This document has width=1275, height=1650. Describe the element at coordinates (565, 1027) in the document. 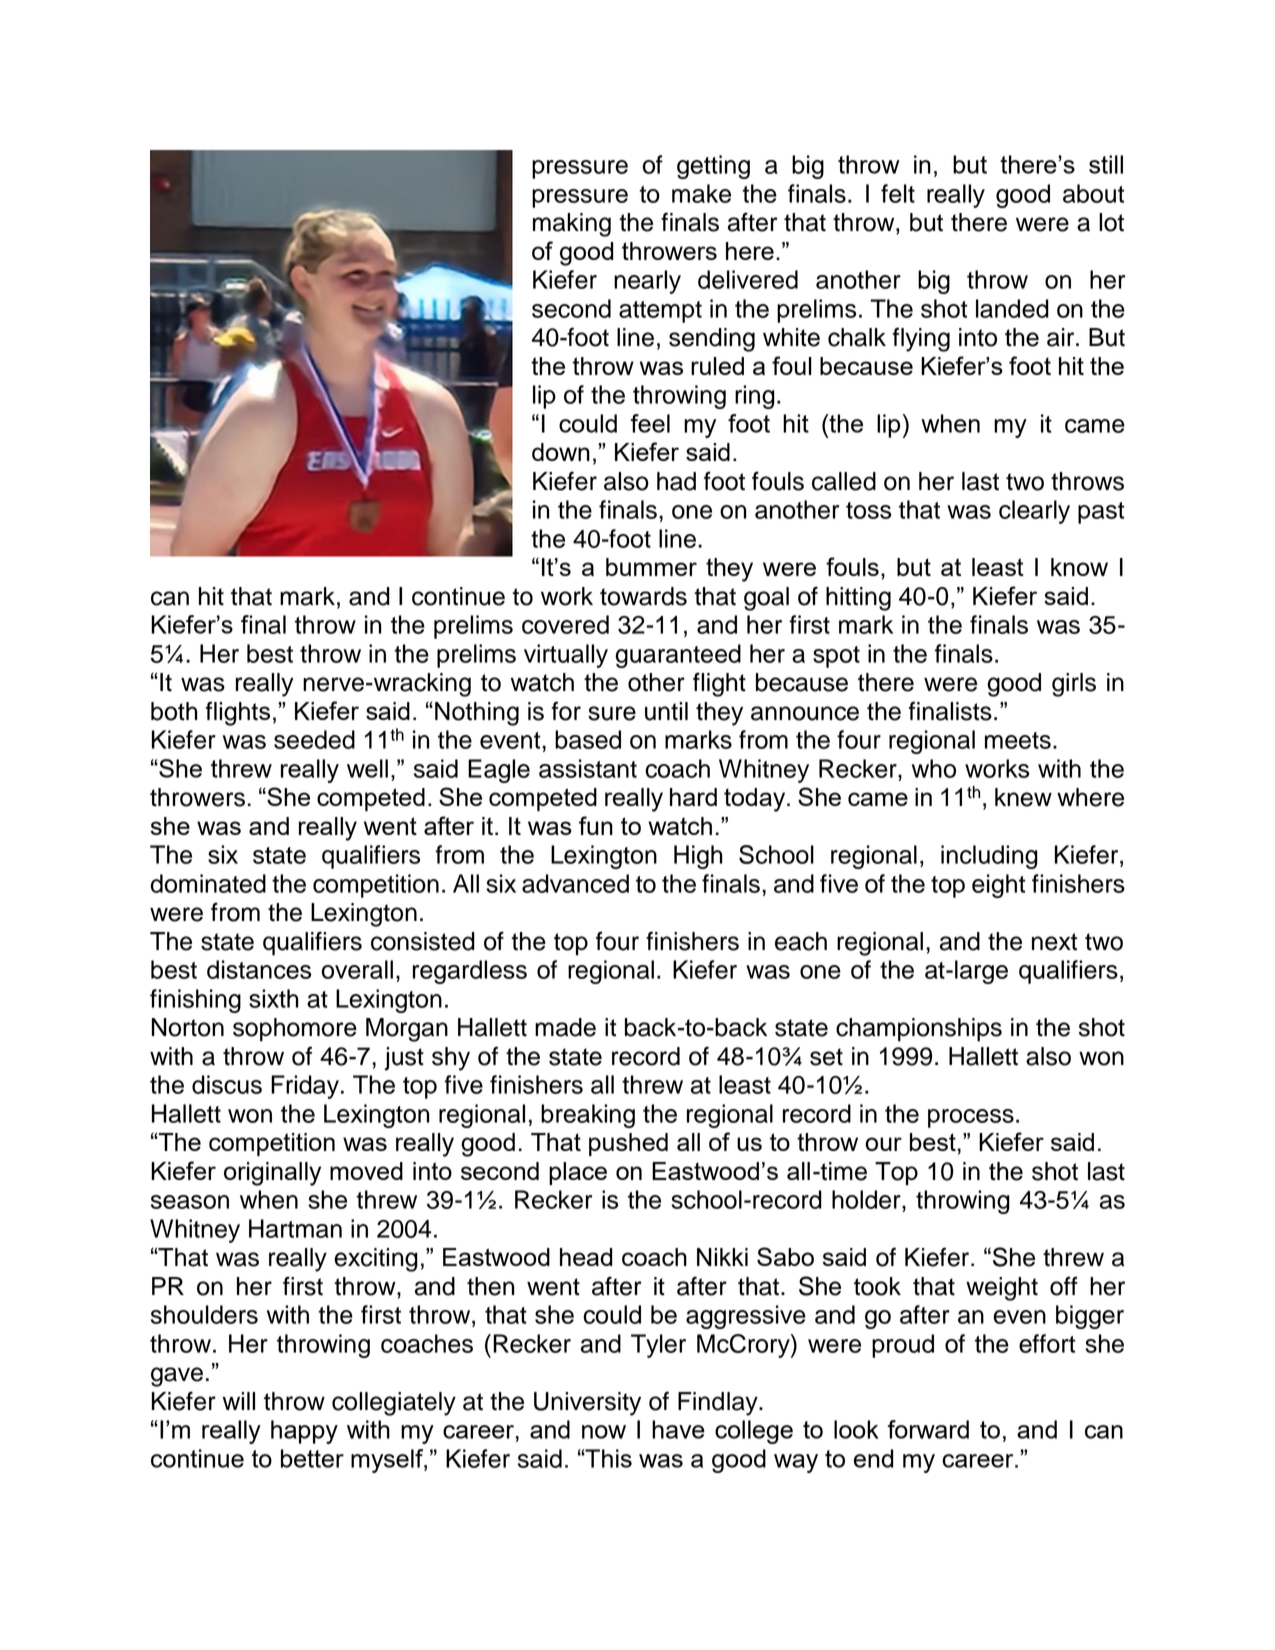

I see `made` at that location.
